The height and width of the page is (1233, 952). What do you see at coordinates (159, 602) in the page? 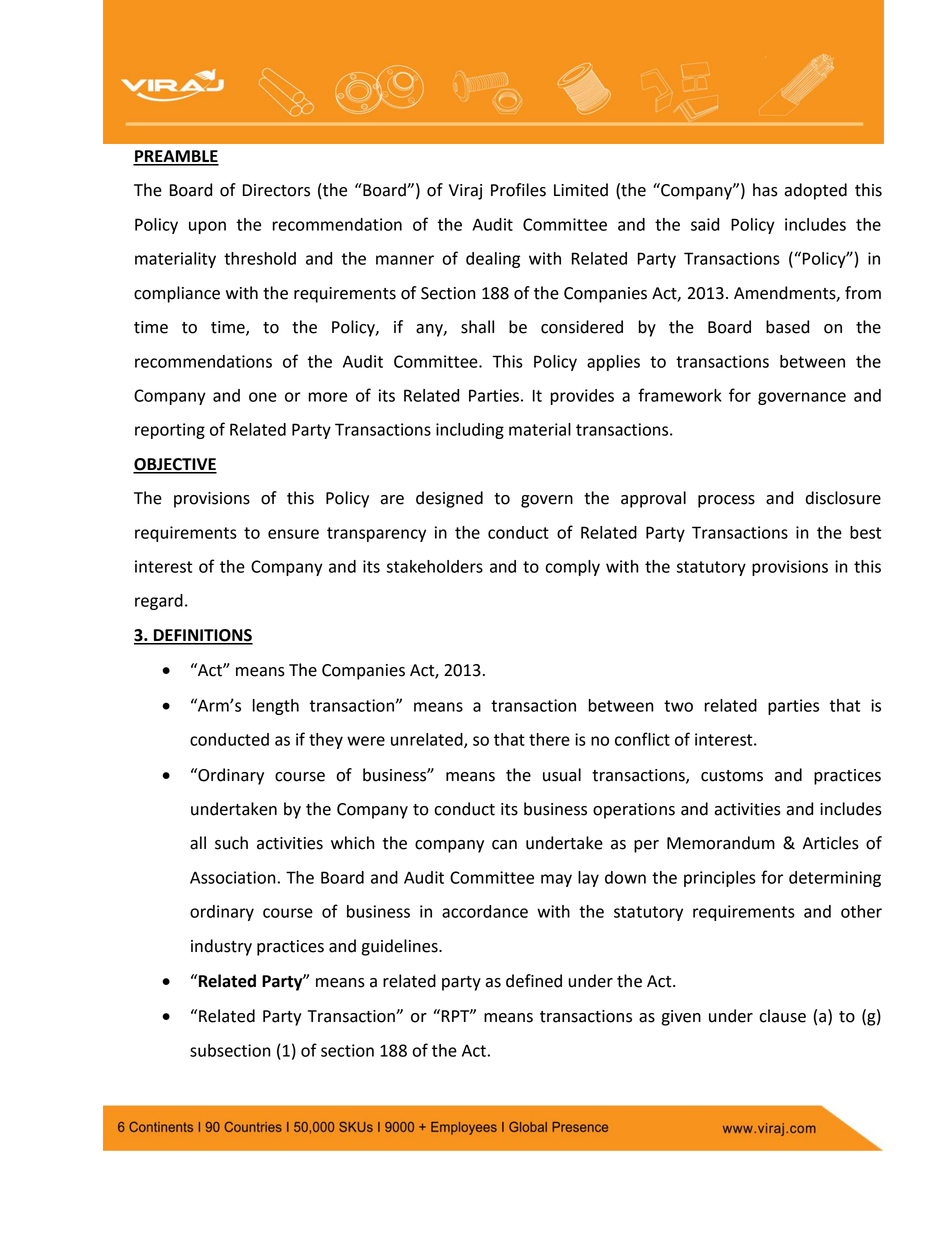
I see `regard` at bounding box center [159, 602].
